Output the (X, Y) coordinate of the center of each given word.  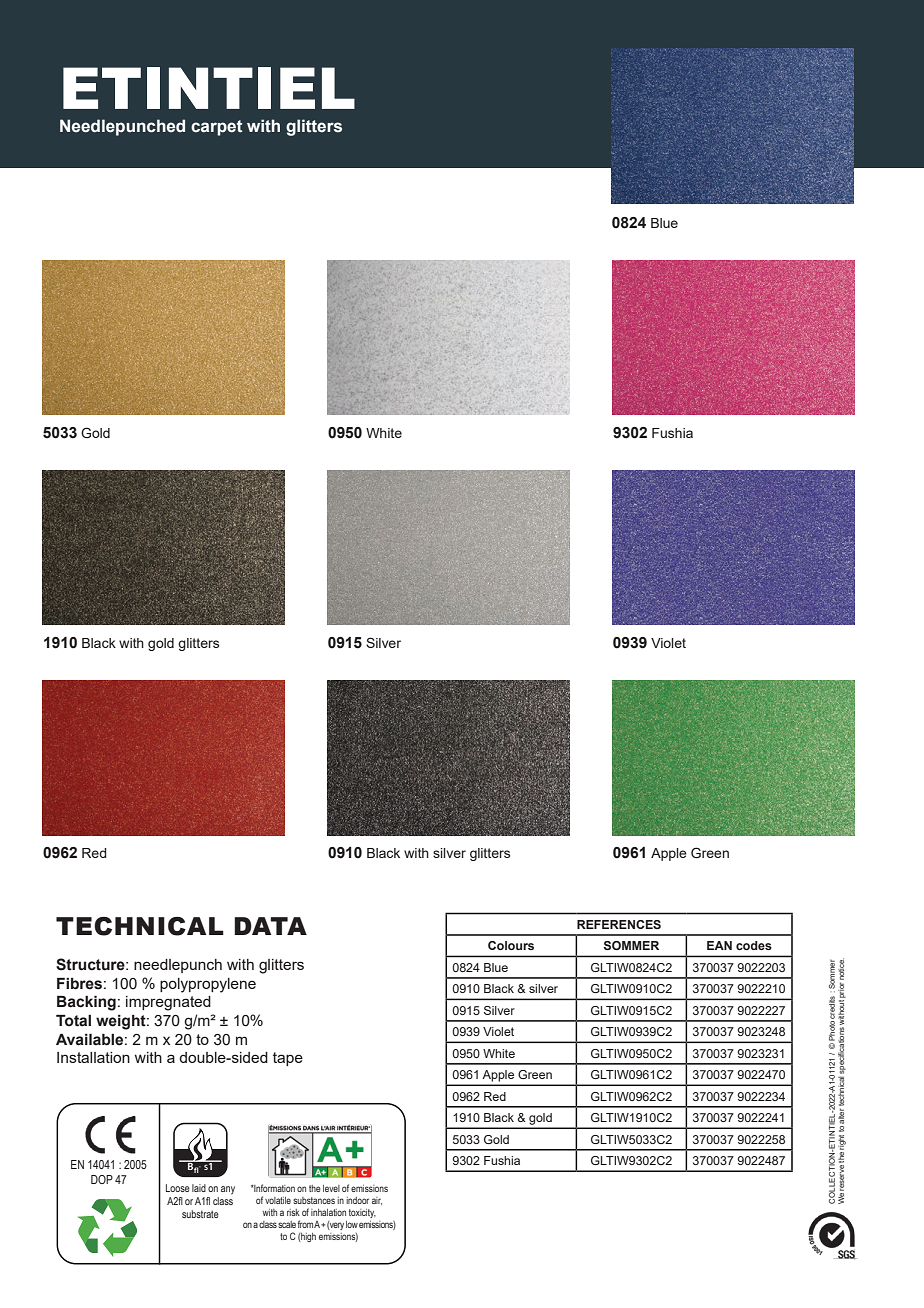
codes (754, 945)
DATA (270, 926)
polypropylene (208, 985)
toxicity (362, 1213)
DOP (102, 1179)
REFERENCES (619, 924)
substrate (200, 1214)
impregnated (168, 1003)
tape (288, 1059)
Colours (511, 945)
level (331, 1188)
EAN (719, 945)
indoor (357, 1200)
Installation (93, 1057)
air (377, 1201)
